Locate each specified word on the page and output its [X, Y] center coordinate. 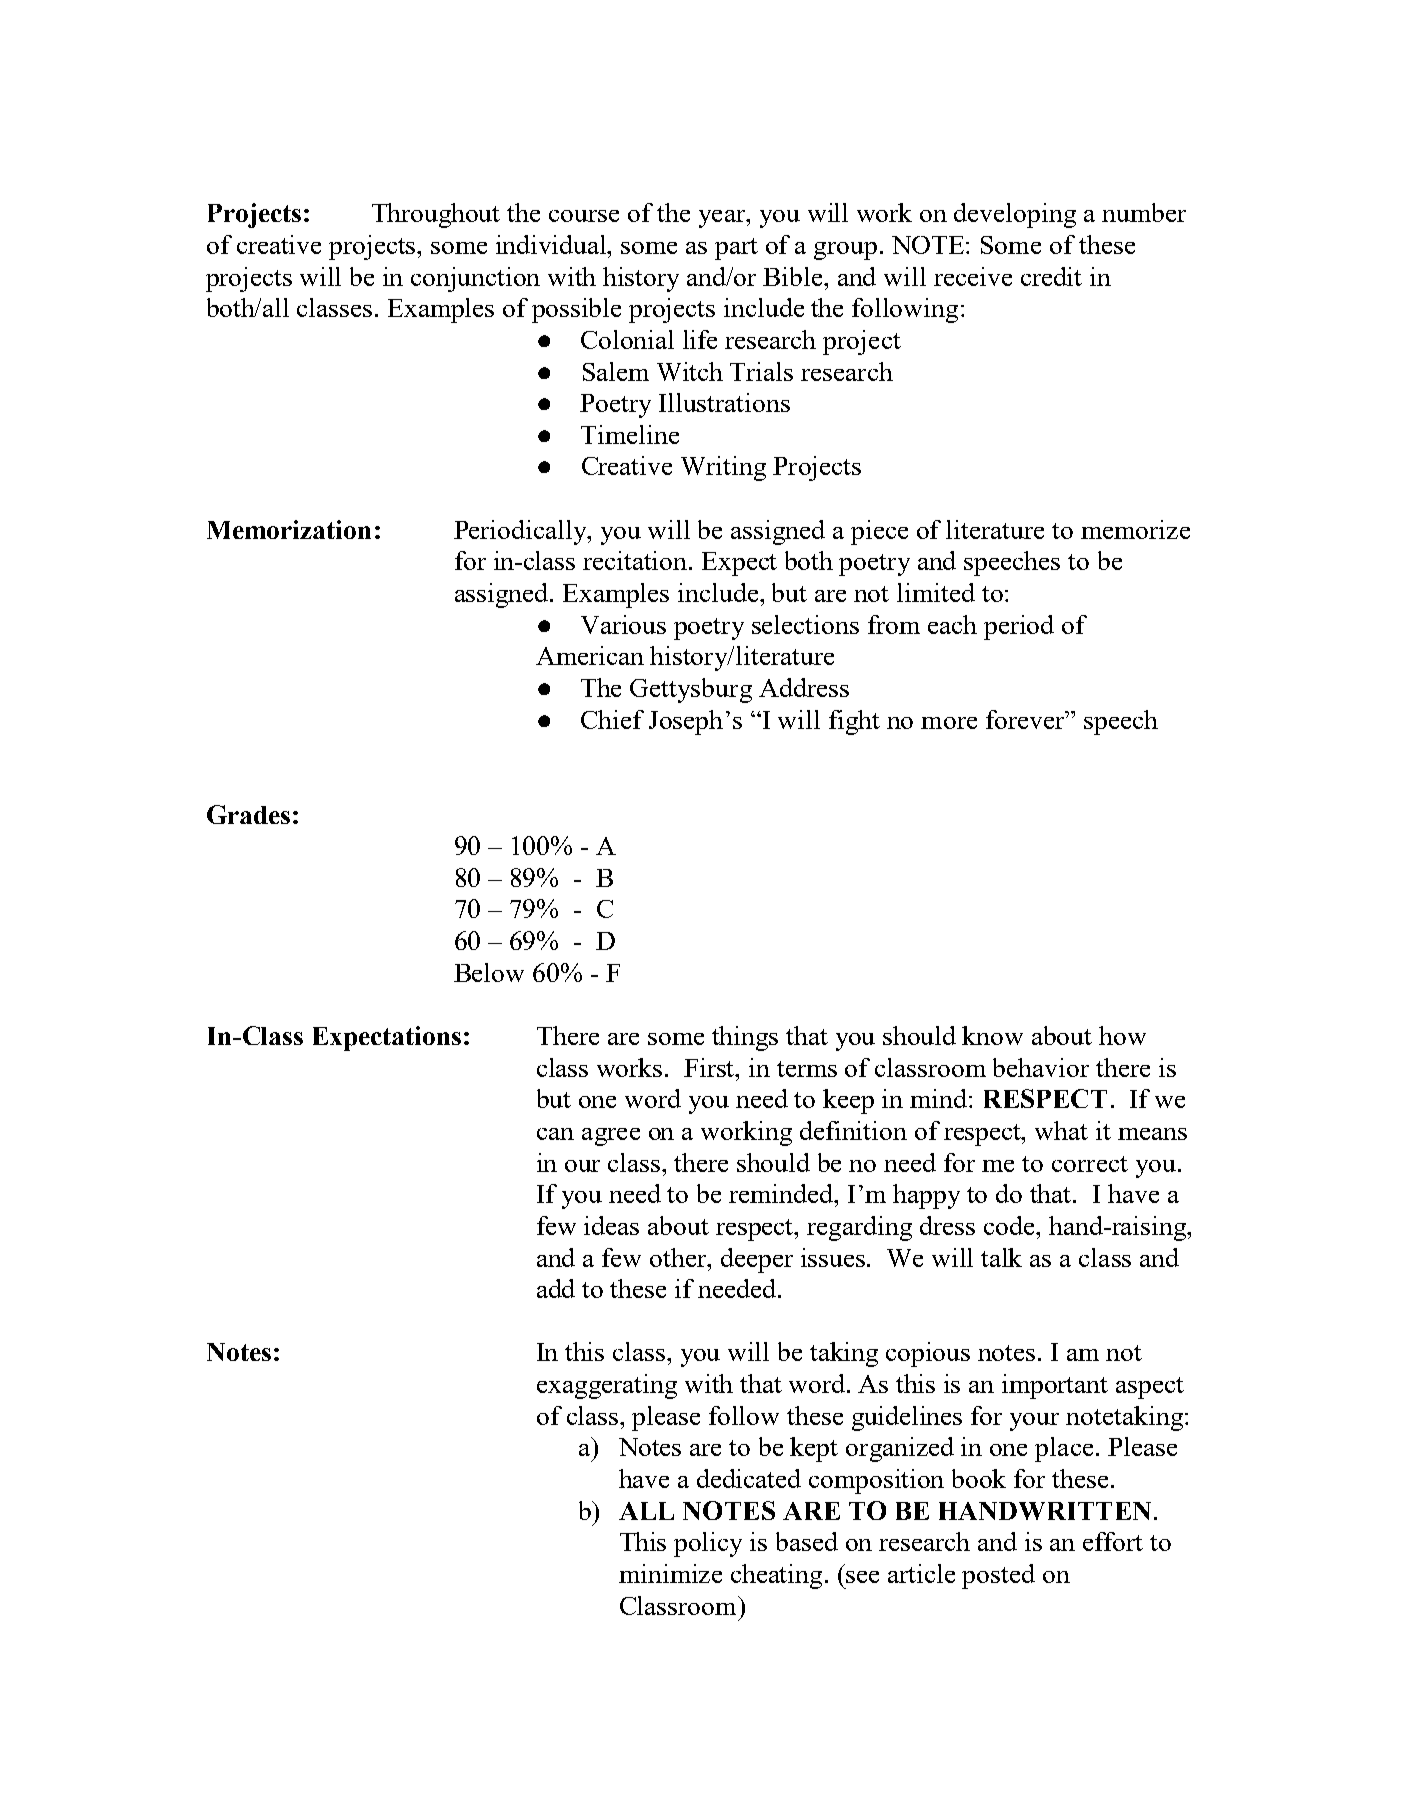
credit [1051, 276]
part [736, 249]
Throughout [436, 215]
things [745, 1038]
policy [708, 1544]
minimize [670, 1573]
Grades [248, 814]
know [992, 1035]
